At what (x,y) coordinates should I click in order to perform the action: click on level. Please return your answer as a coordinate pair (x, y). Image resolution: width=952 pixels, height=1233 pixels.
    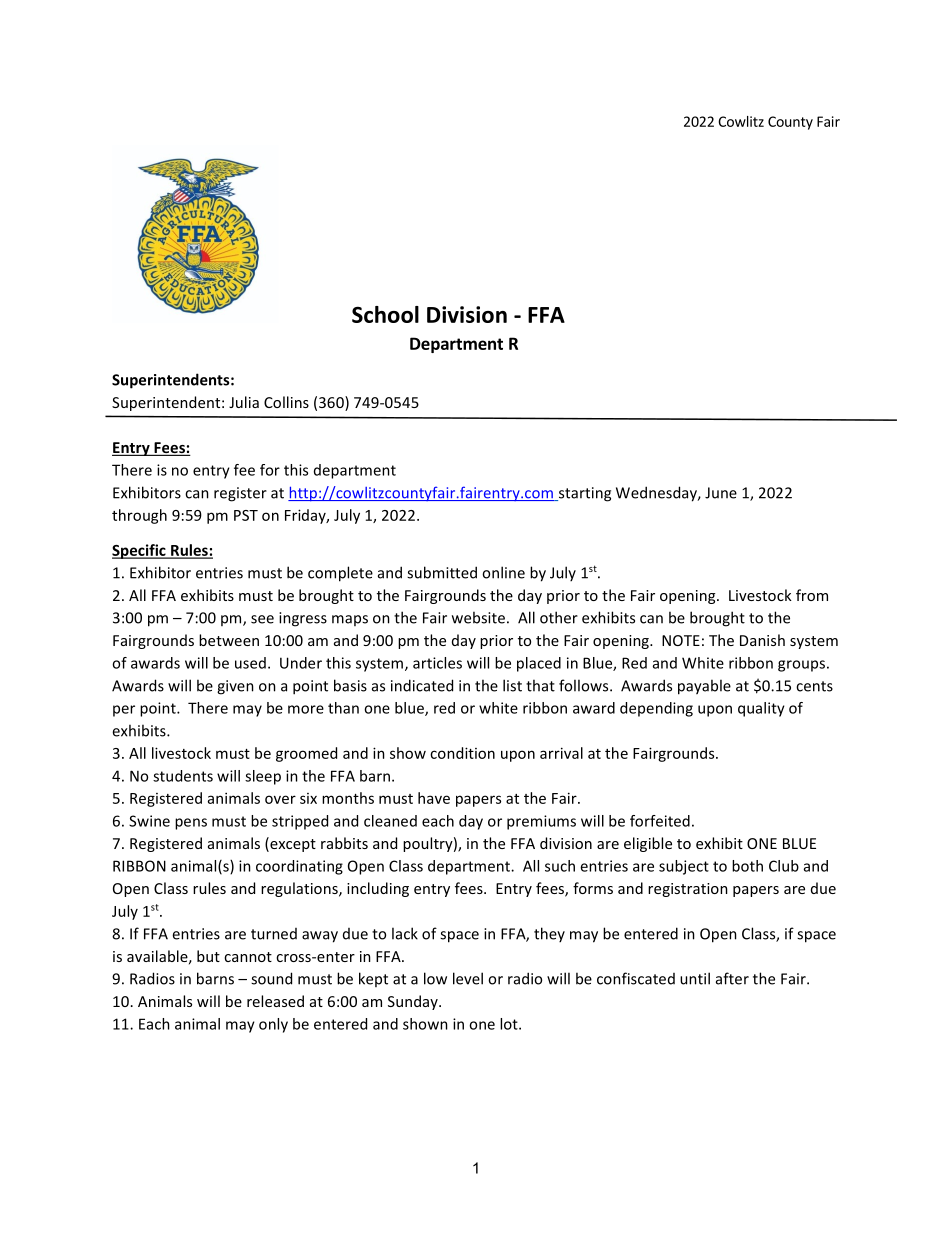
    Looking at the image, I should click on (468, 978).
